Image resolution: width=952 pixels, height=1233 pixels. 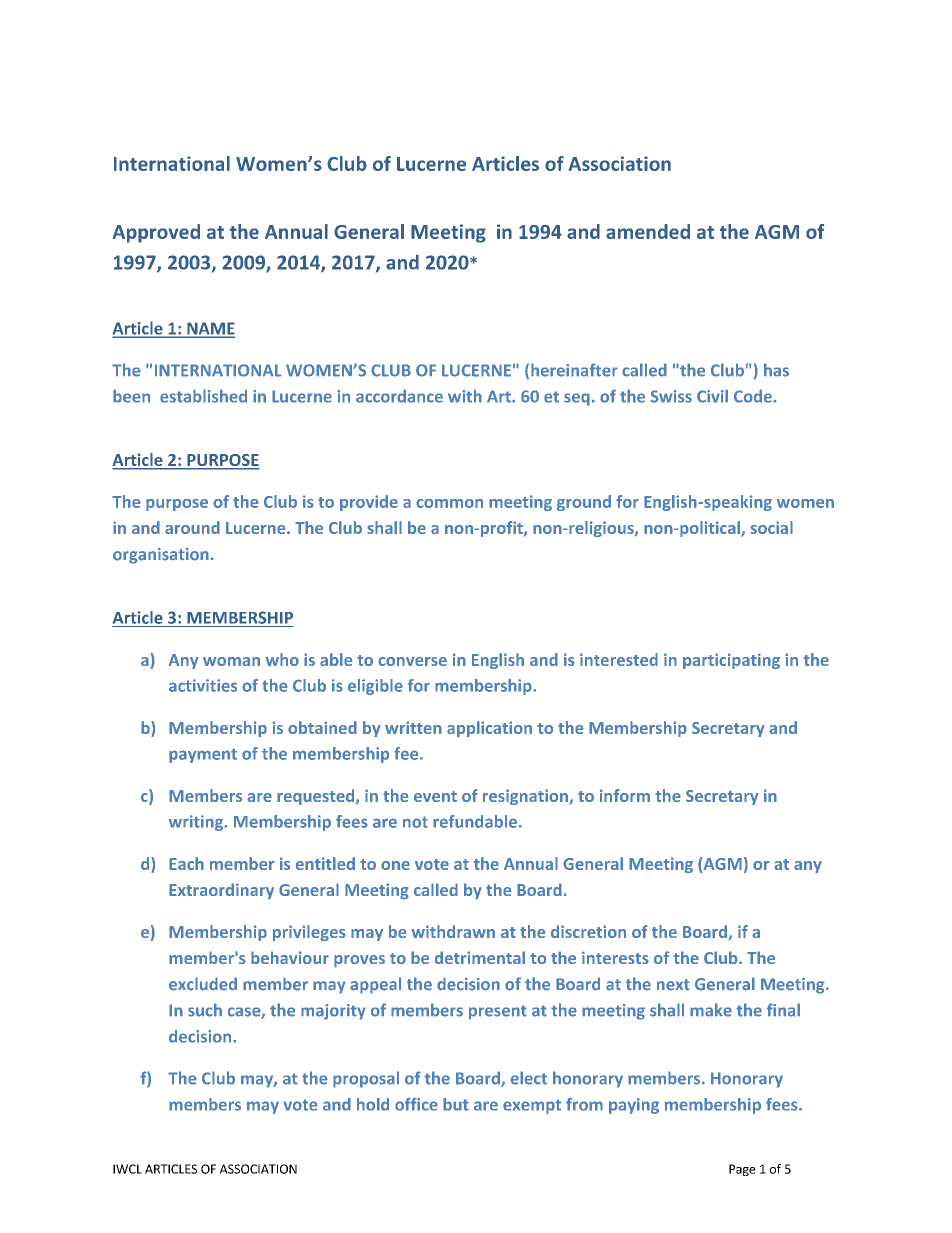 What do you see at coordinates (731, 661) in the image?
I see `participating` at bounding box center [731, 661].
